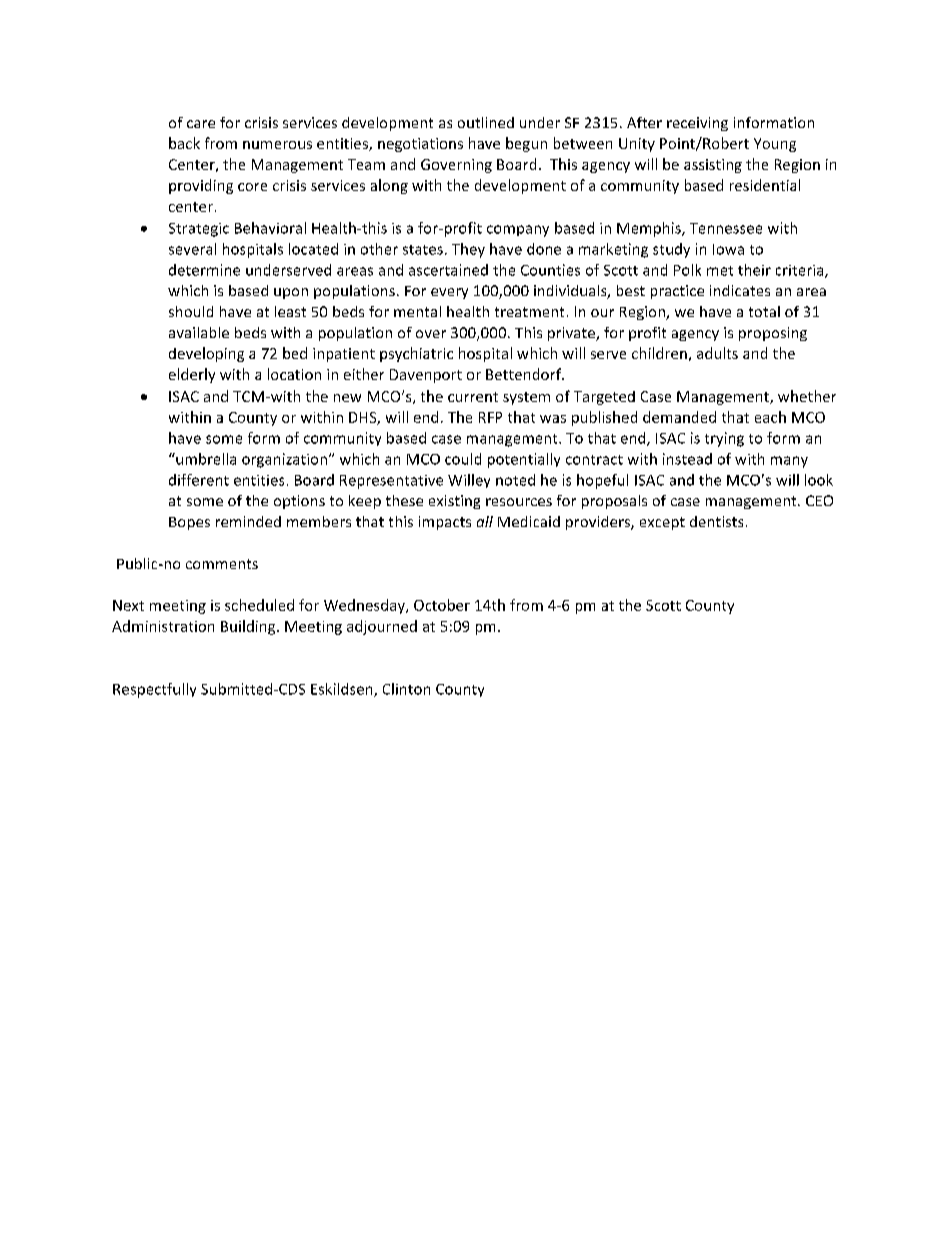 The image size is (952, 1233). Describe the element at coordinates (184, 143) in the screenshot. I see `back` at that location.
